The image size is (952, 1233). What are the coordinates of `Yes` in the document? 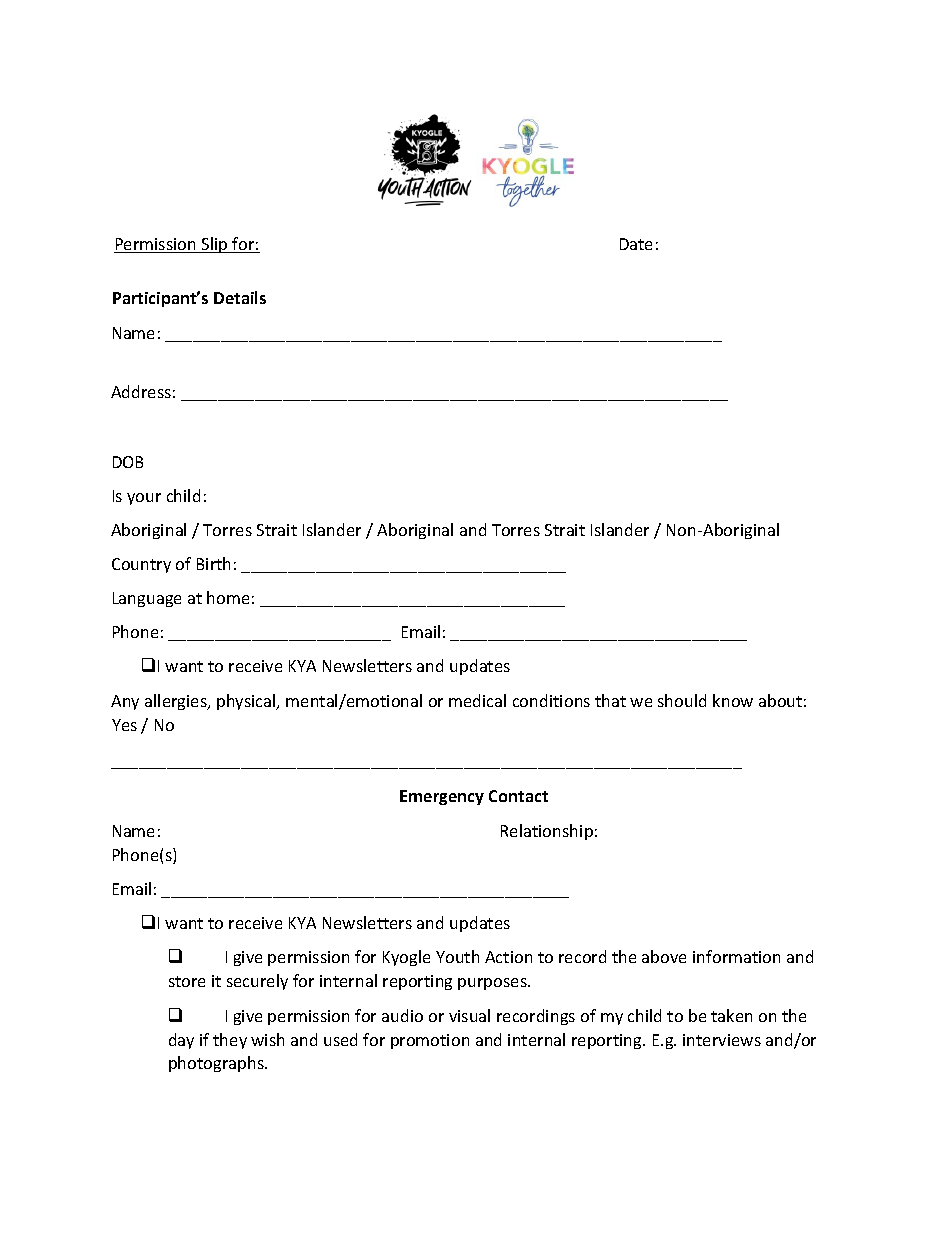 It's located at (124, 725).
